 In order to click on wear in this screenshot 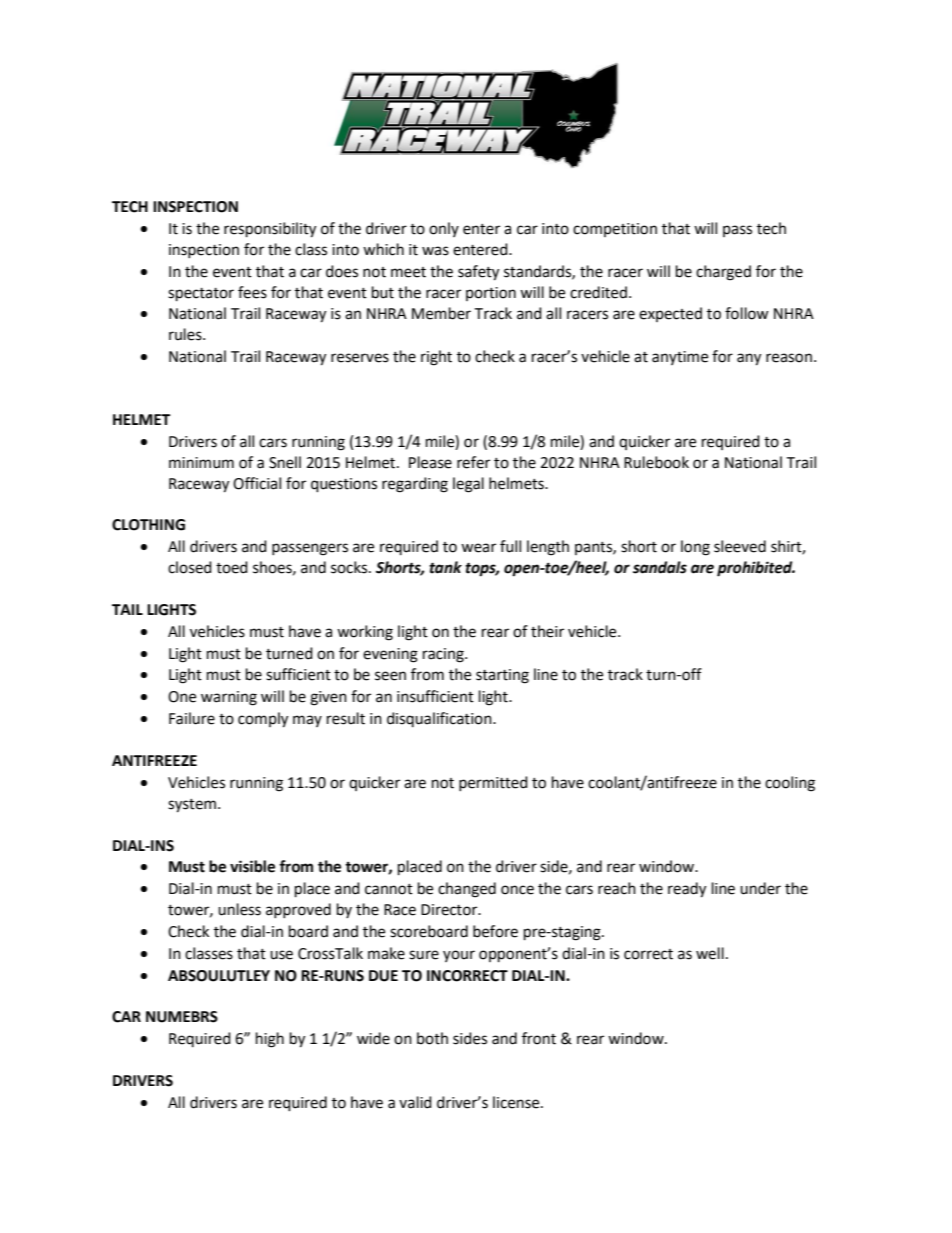, I will do `click(478, 548)`.
